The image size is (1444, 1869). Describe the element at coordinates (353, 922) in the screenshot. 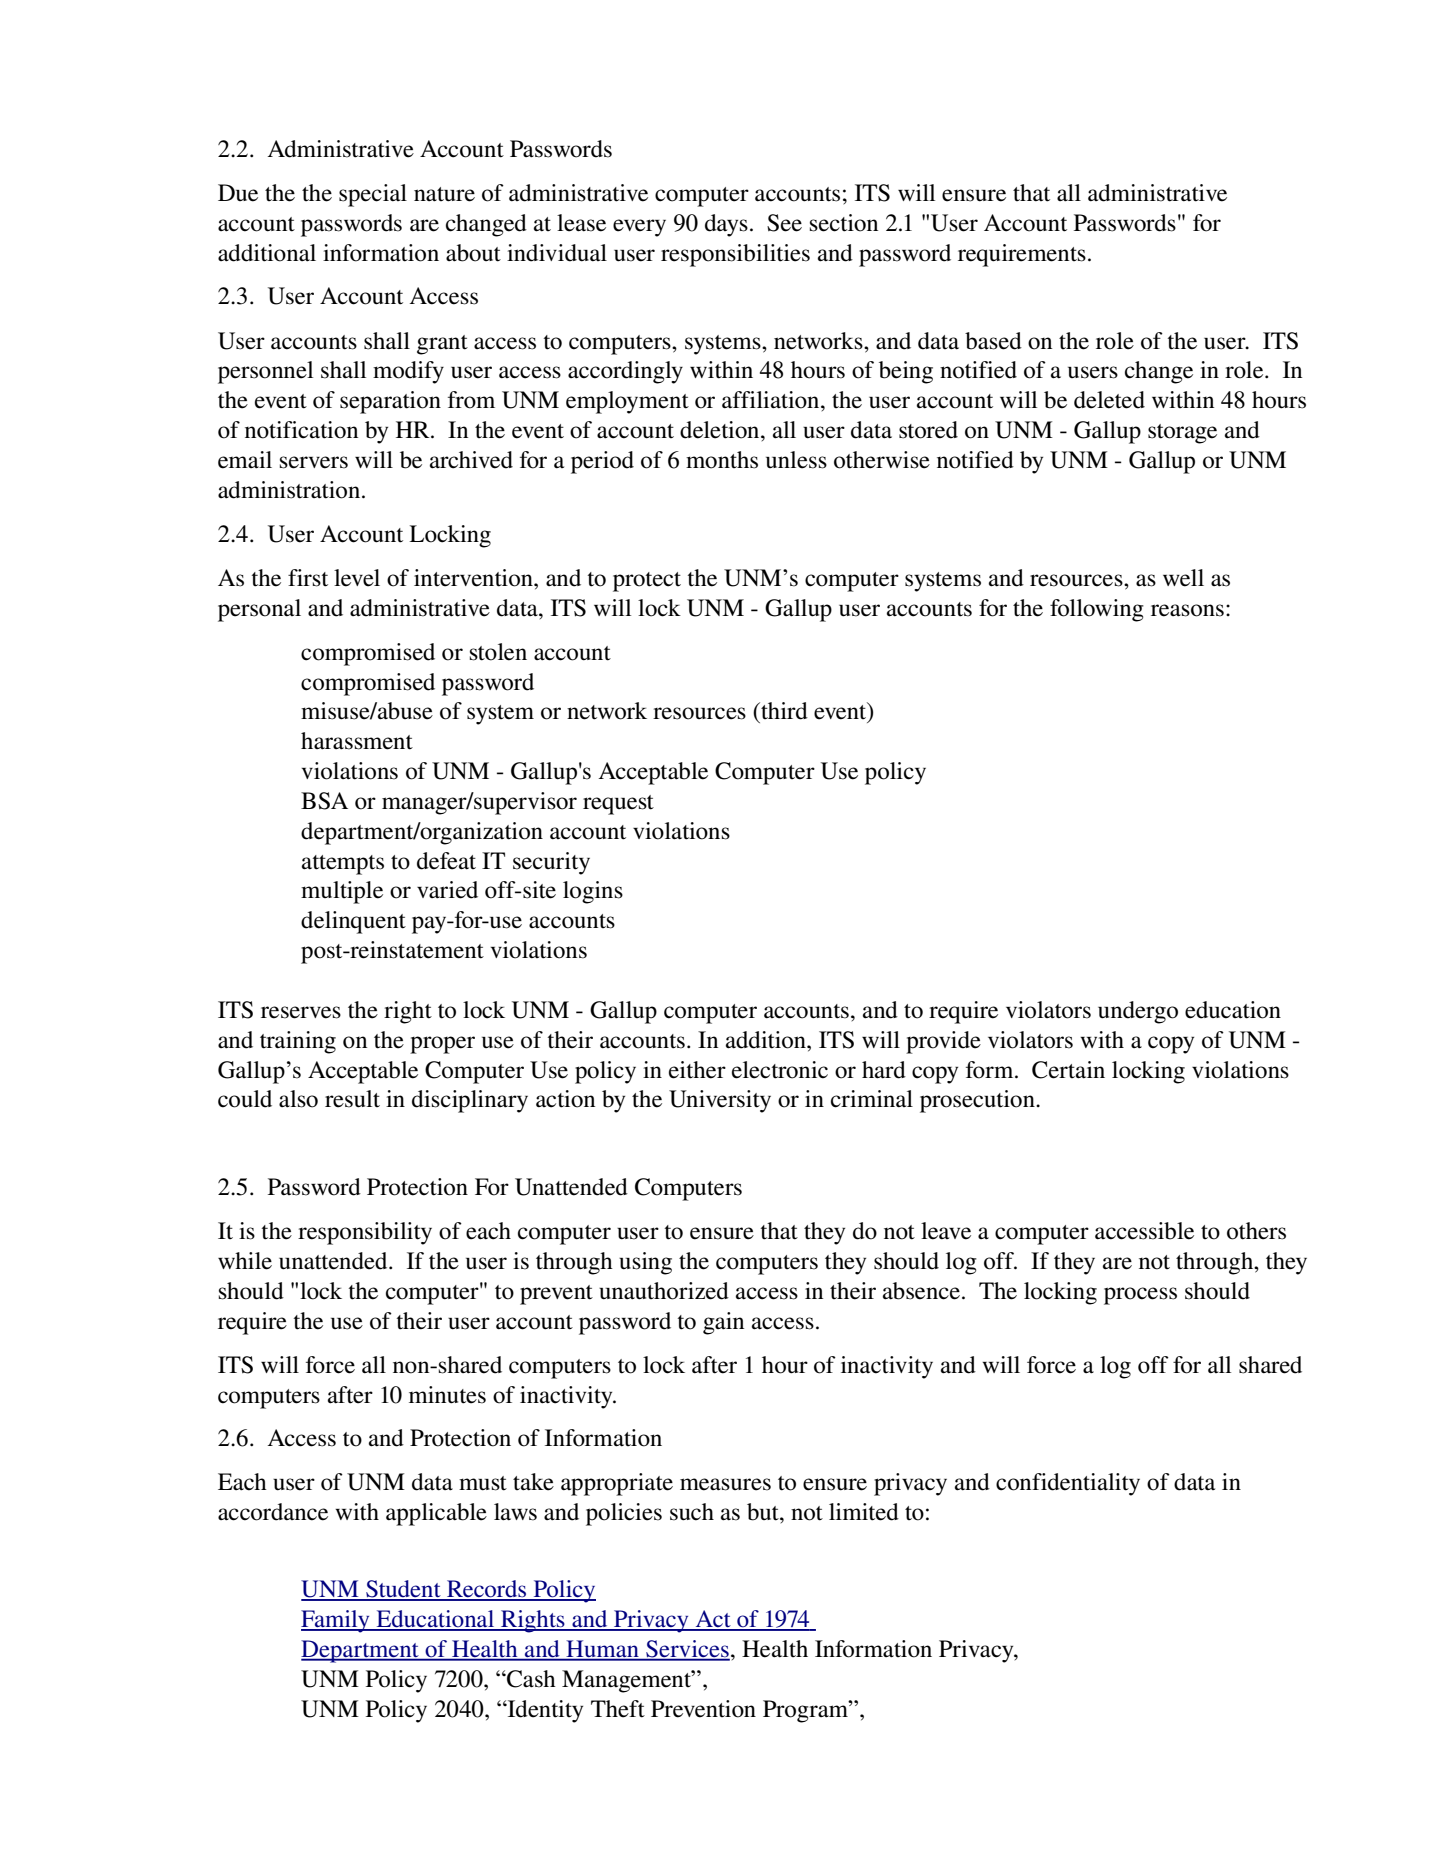

I see `delinquent` at that location.
